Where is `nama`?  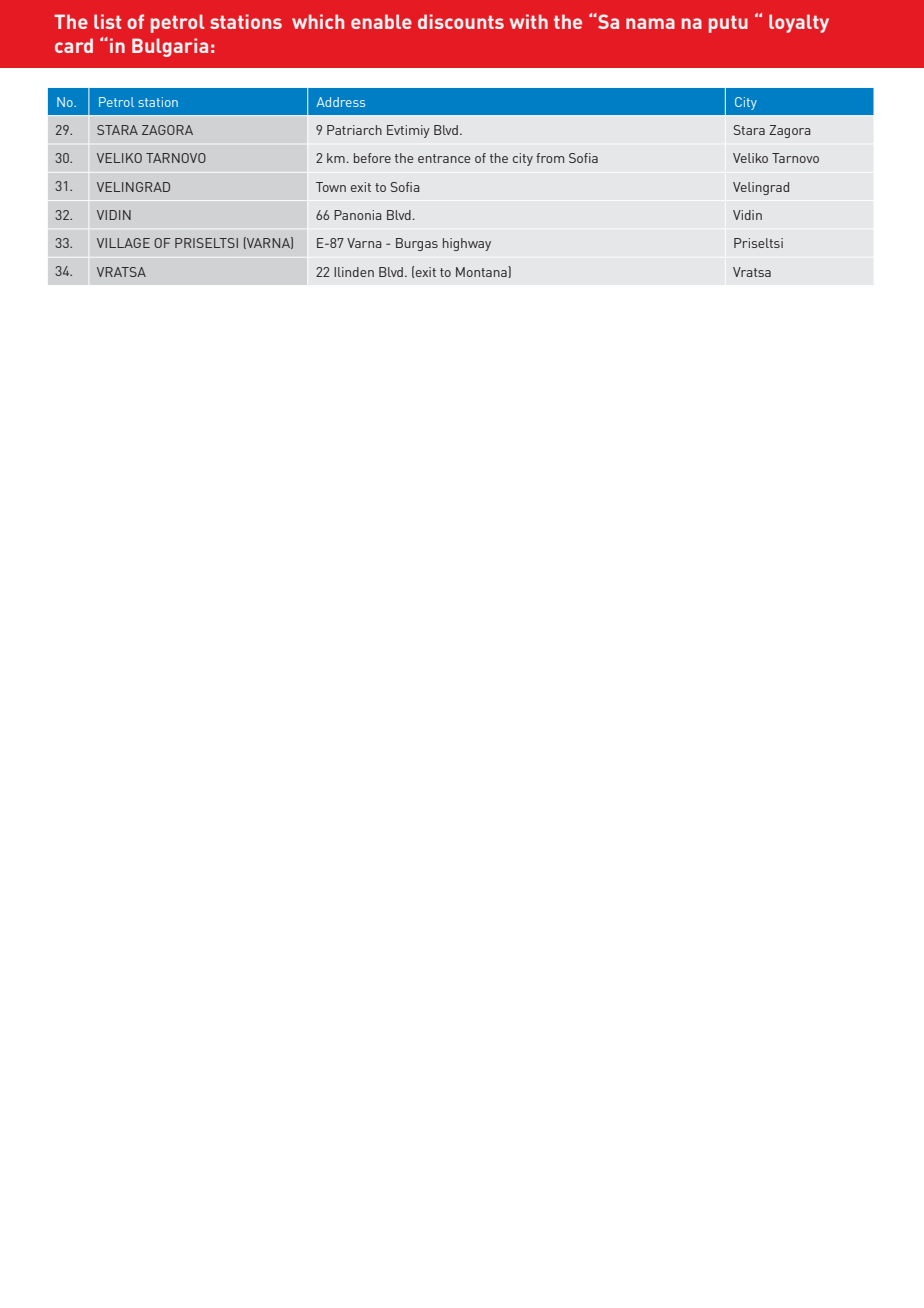
nama is located at coordinates (650, 23).
